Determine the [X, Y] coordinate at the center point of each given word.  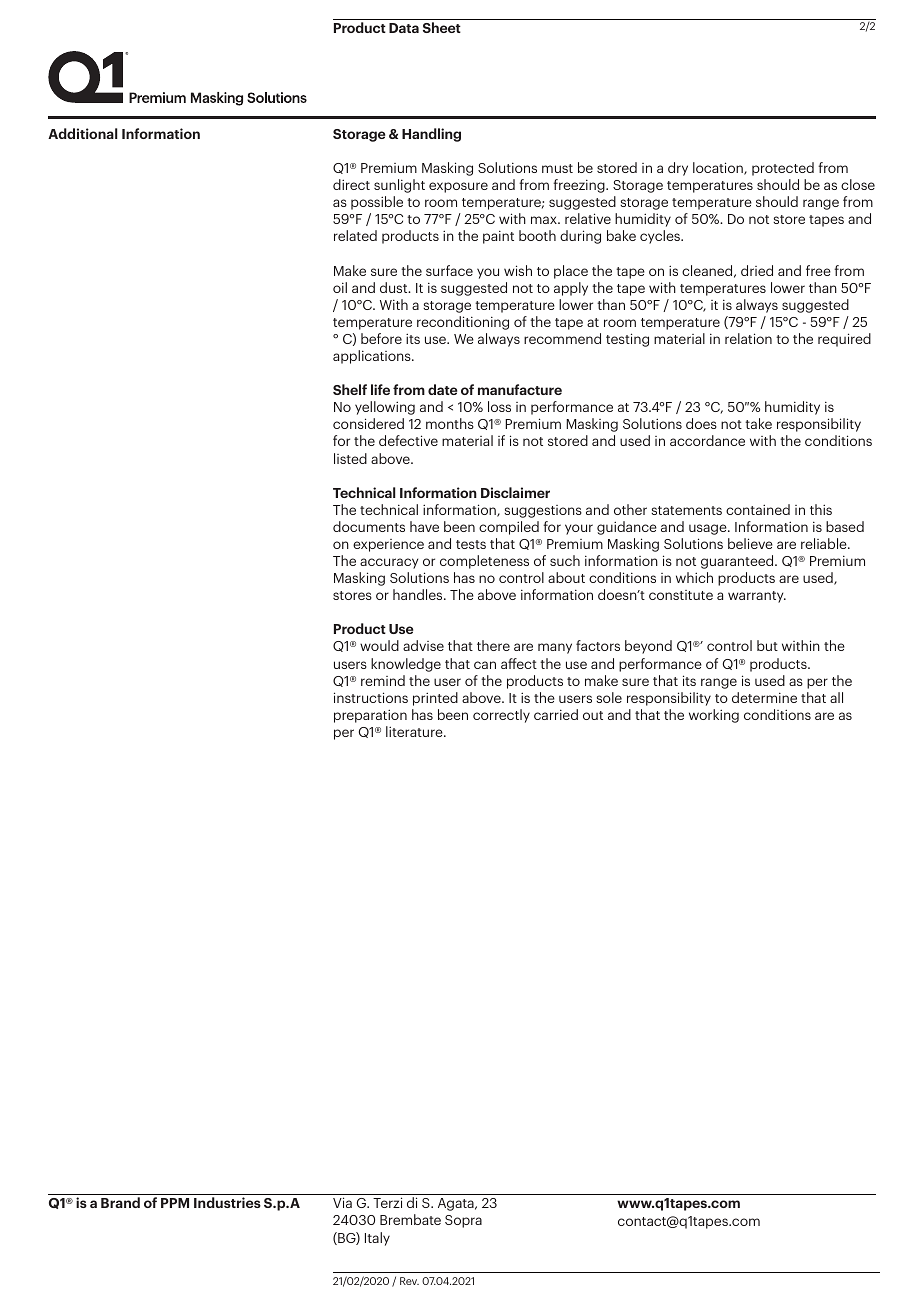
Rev [409, 1281]
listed [350, 458]
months [450, 423]
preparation [370, 716]
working [714, 716]
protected [783, 169]
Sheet [442, 27]
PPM [175, 1203]
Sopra [463, 1221]
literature [415, 731]
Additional [83, 133]
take [758, 423]
